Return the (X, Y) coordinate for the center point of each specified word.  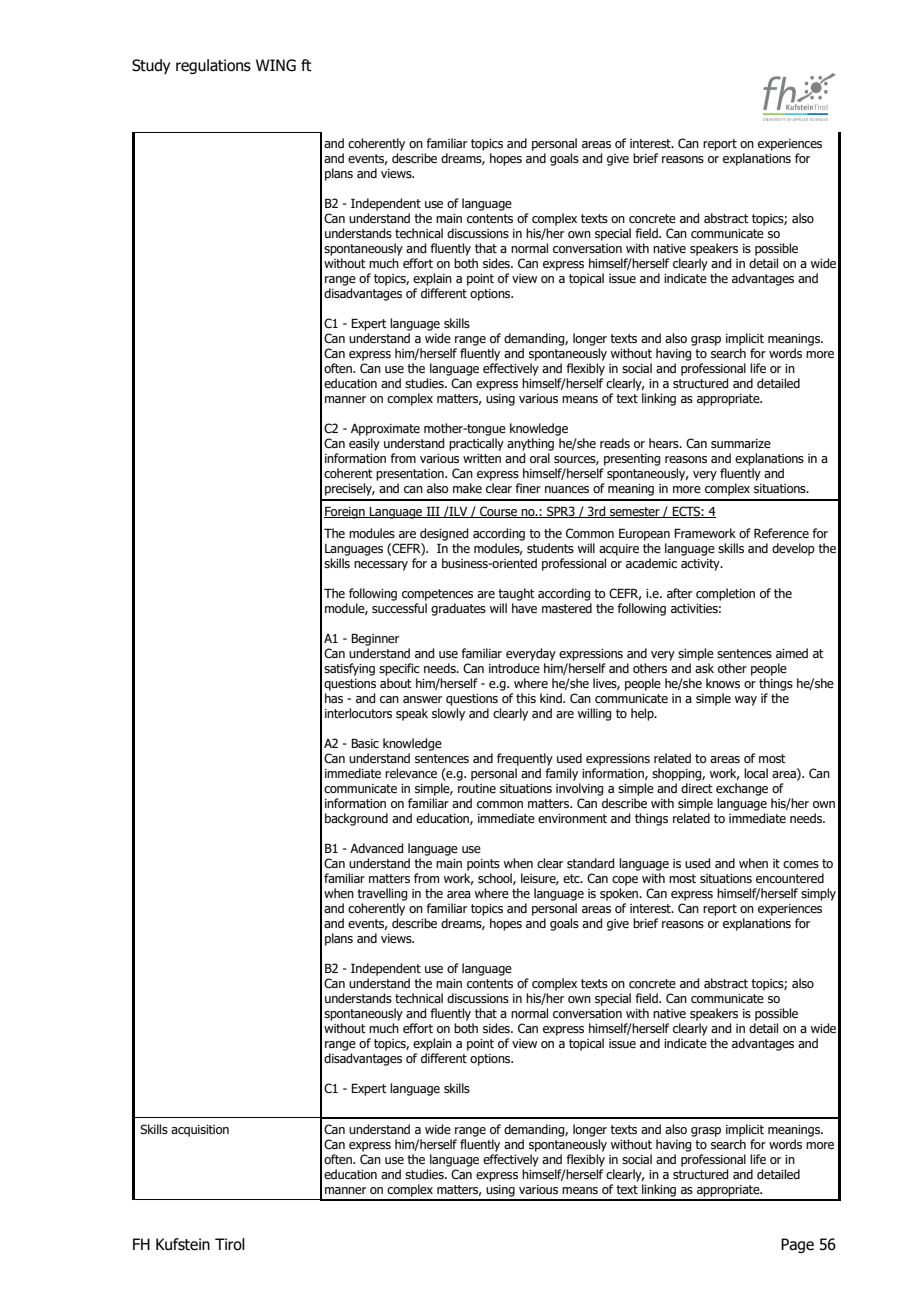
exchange (742, 789)
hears (665, 443)
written (482, 458)
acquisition (200, 1131)
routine (477, 788)
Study (151, 66)
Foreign (345, 512)
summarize (741, 443)
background (356, 819)
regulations (213, 66)
